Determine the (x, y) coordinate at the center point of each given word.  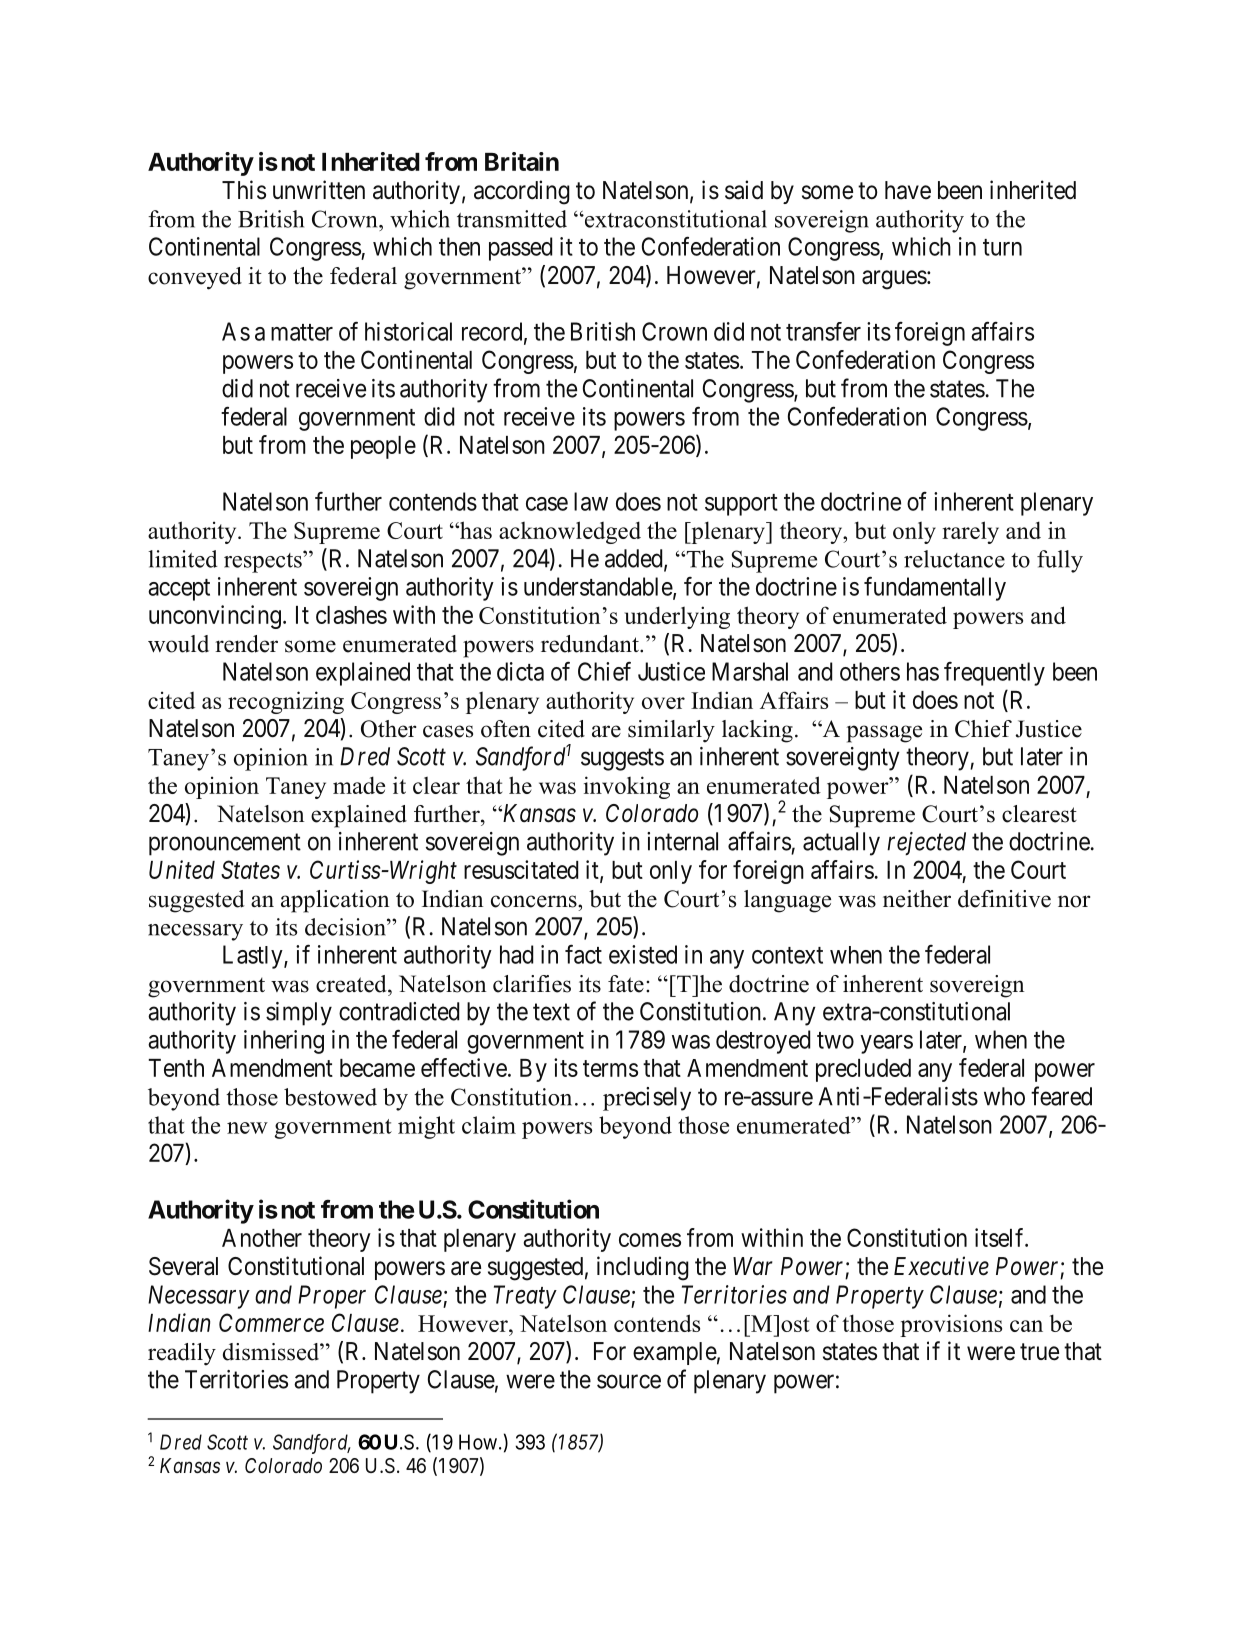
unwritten (319, 190)
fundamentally (935, 588)
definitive (1004, 899)
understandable (599, 587)
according (522, 192)
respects (264, 562)
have (908, 190)
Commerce (271, 1322)
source (629, 1382)
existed (643, 954)
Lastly (254, 957)
